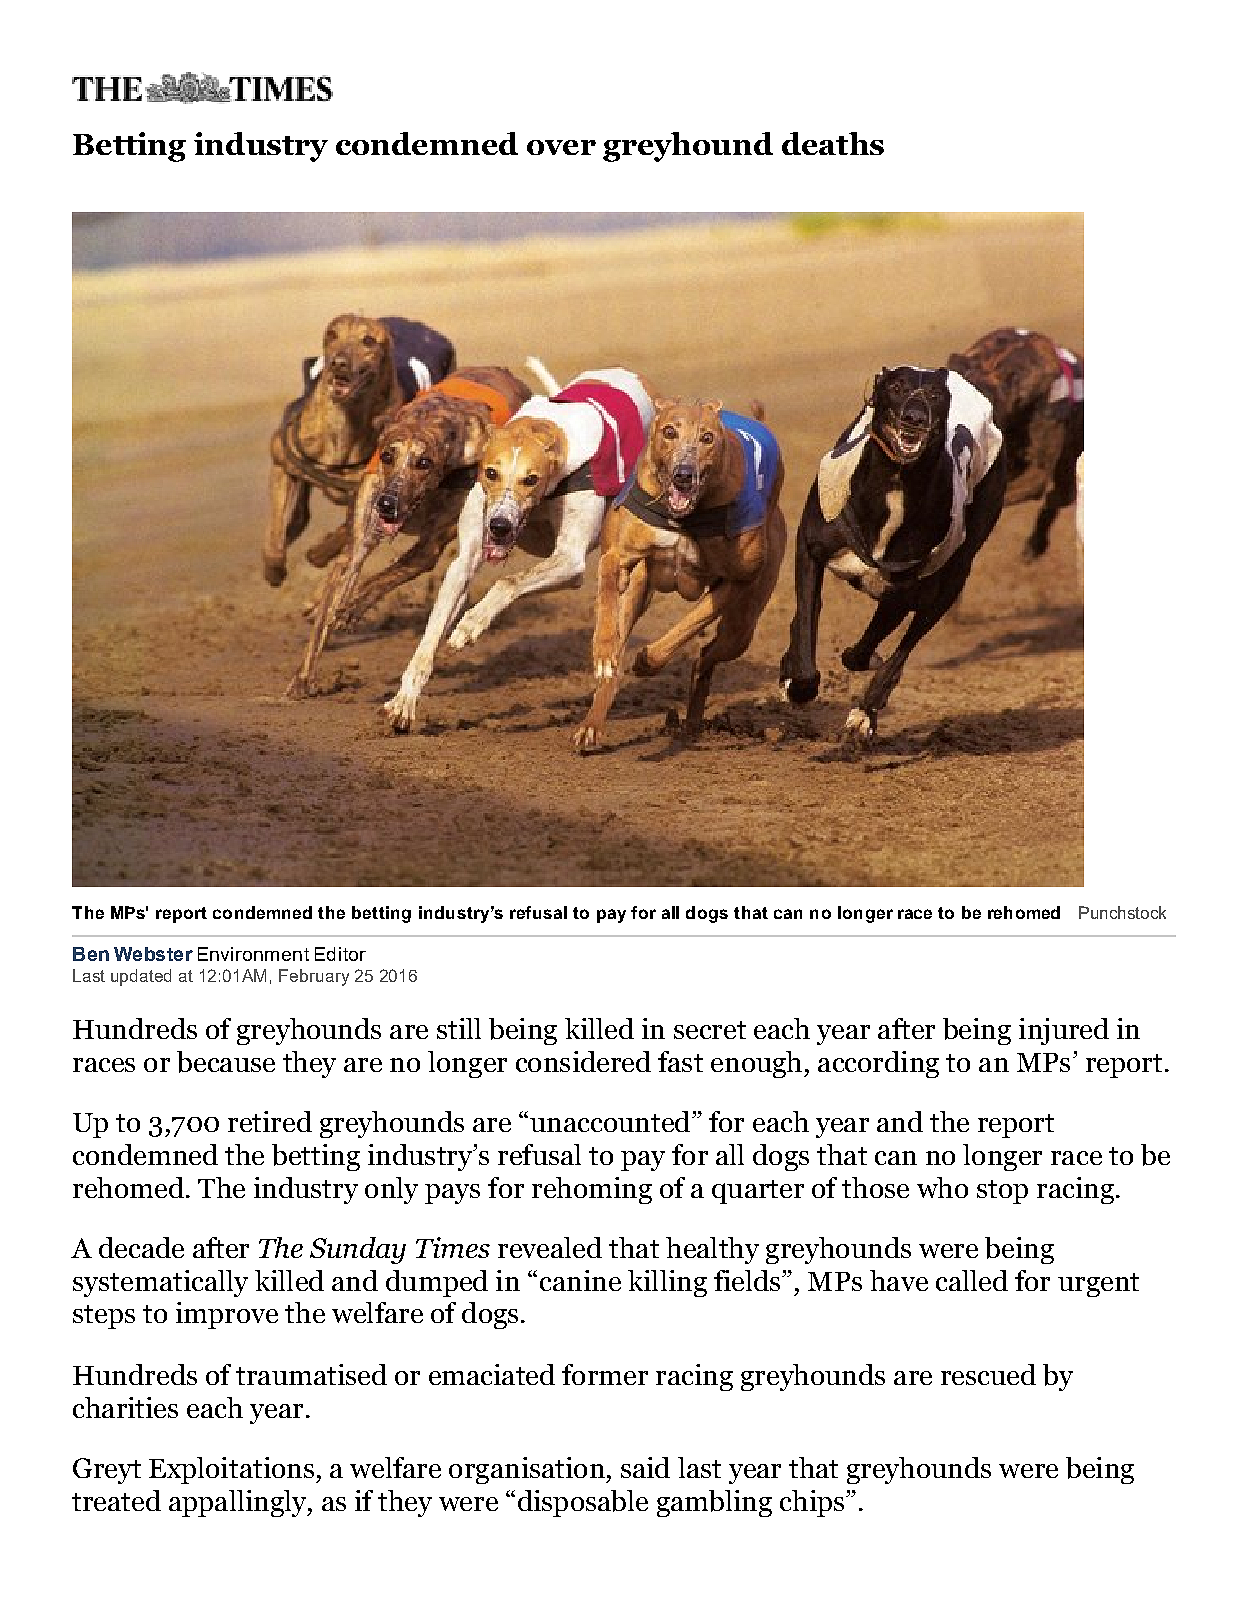 Image resolution: width=1246 pixels, height=1613 pixels. What do you see at coordinates (226, 1062) in the screenshot?
I see `because` at bounding box center [226, 1062].
